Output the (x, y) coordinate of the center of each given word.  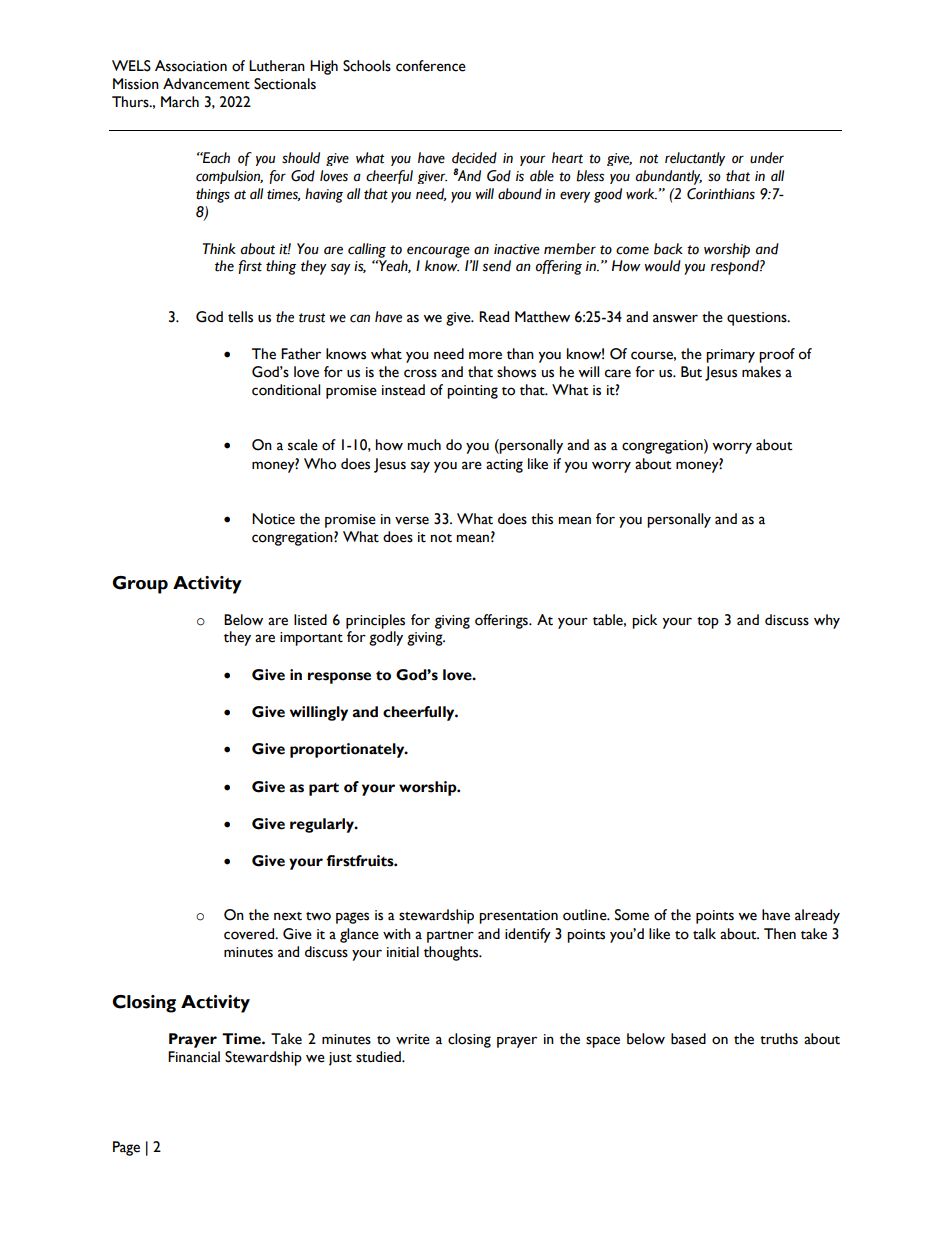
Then (780, 934)
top (708, 623)
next (288, 916)
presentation (518, 917)
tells (240, 317)
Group (140, 585)
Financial (194, 1057)
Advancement (206, 84)
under (767, 158)
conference (431, 66)
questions (758, 319)
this (542, 519)
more (485, 355)
